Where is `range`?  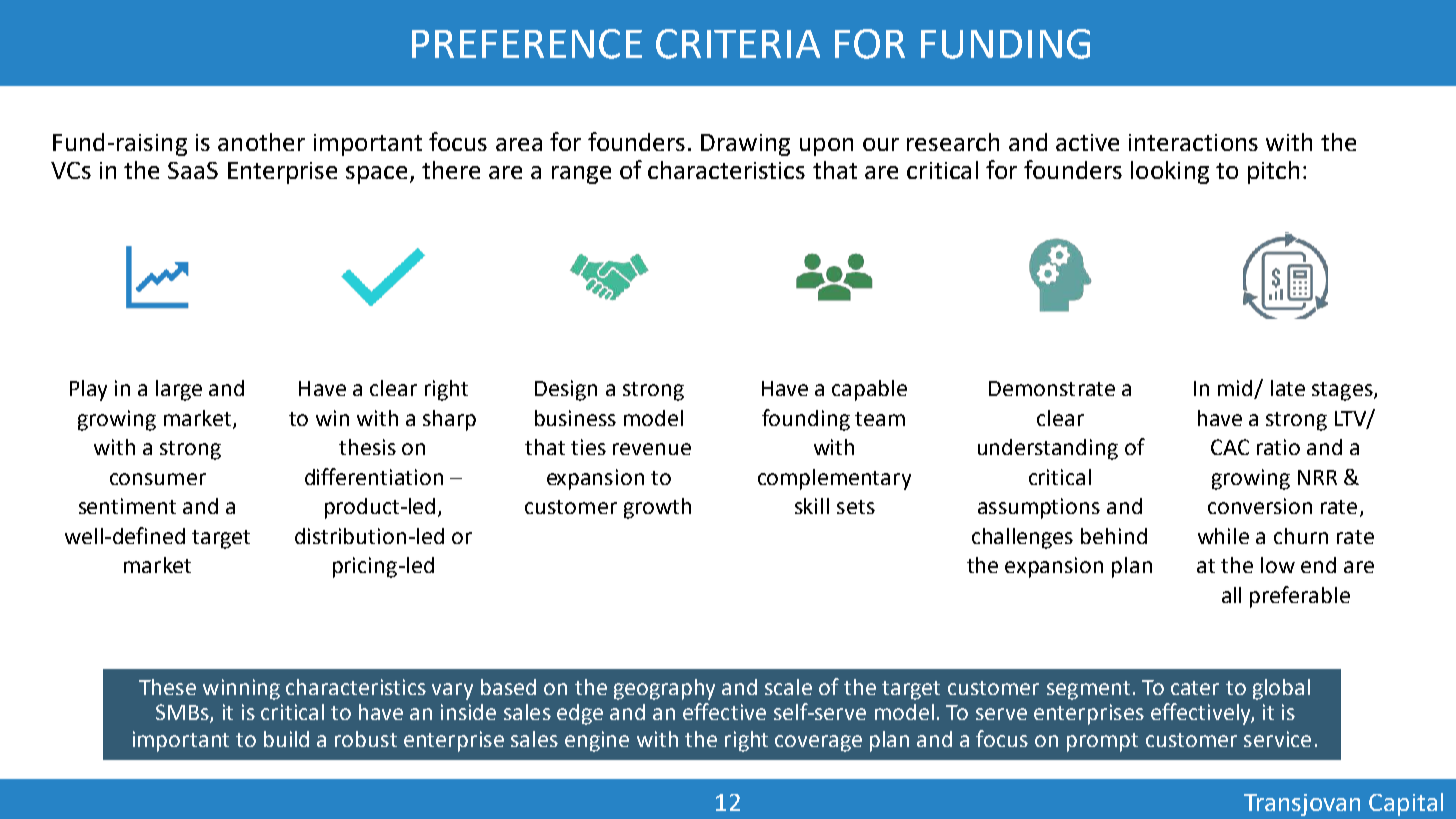 range is located at coordinates (581, 175).
